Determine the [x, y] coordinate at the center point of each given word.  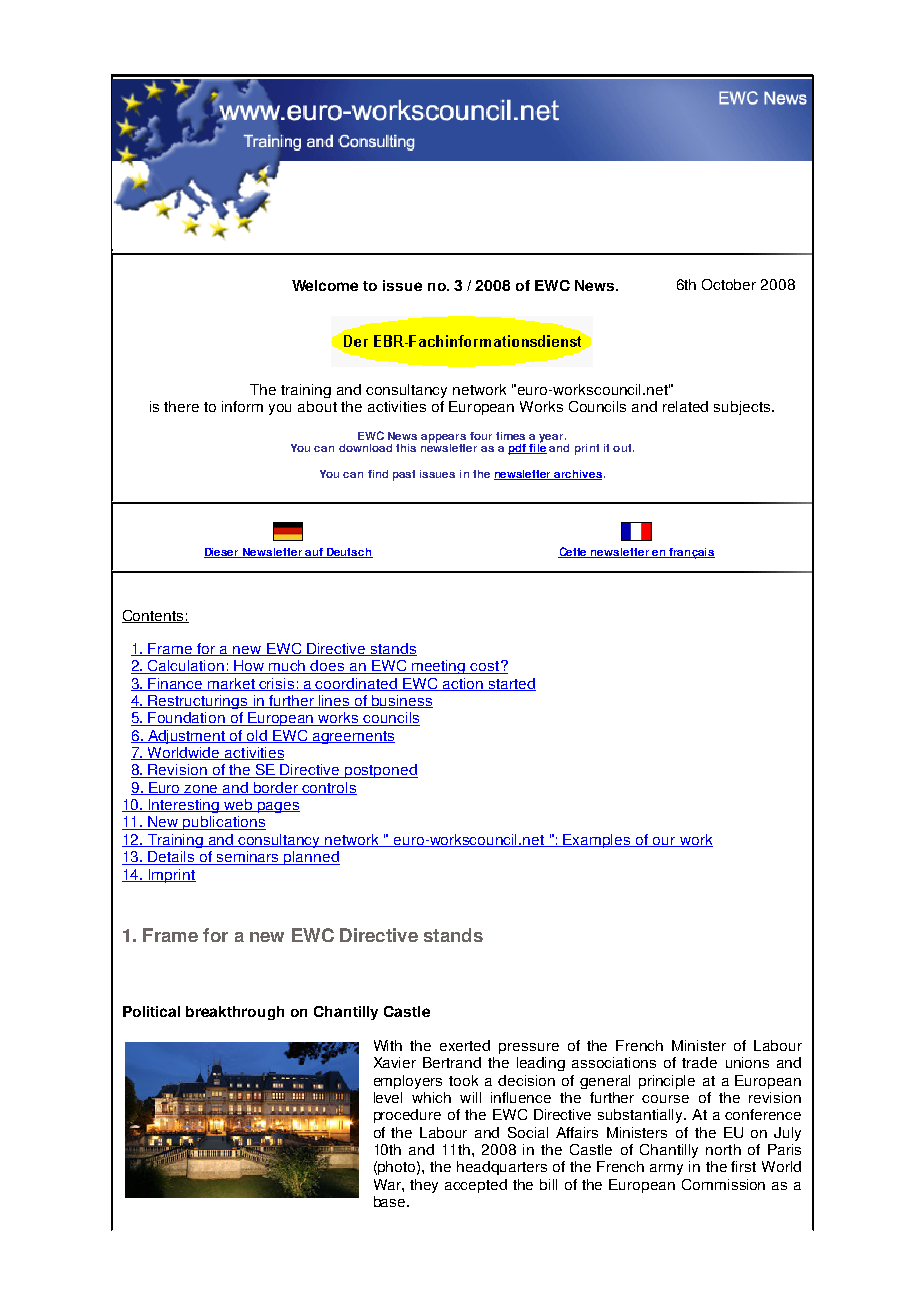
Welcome [325, 285]
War [388, 1184]
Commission [723, 1184]
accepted [476, 1186]
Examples [597, 841]
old [258, 736]
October [729, 284]
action [463, 684]
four [481, 436]
